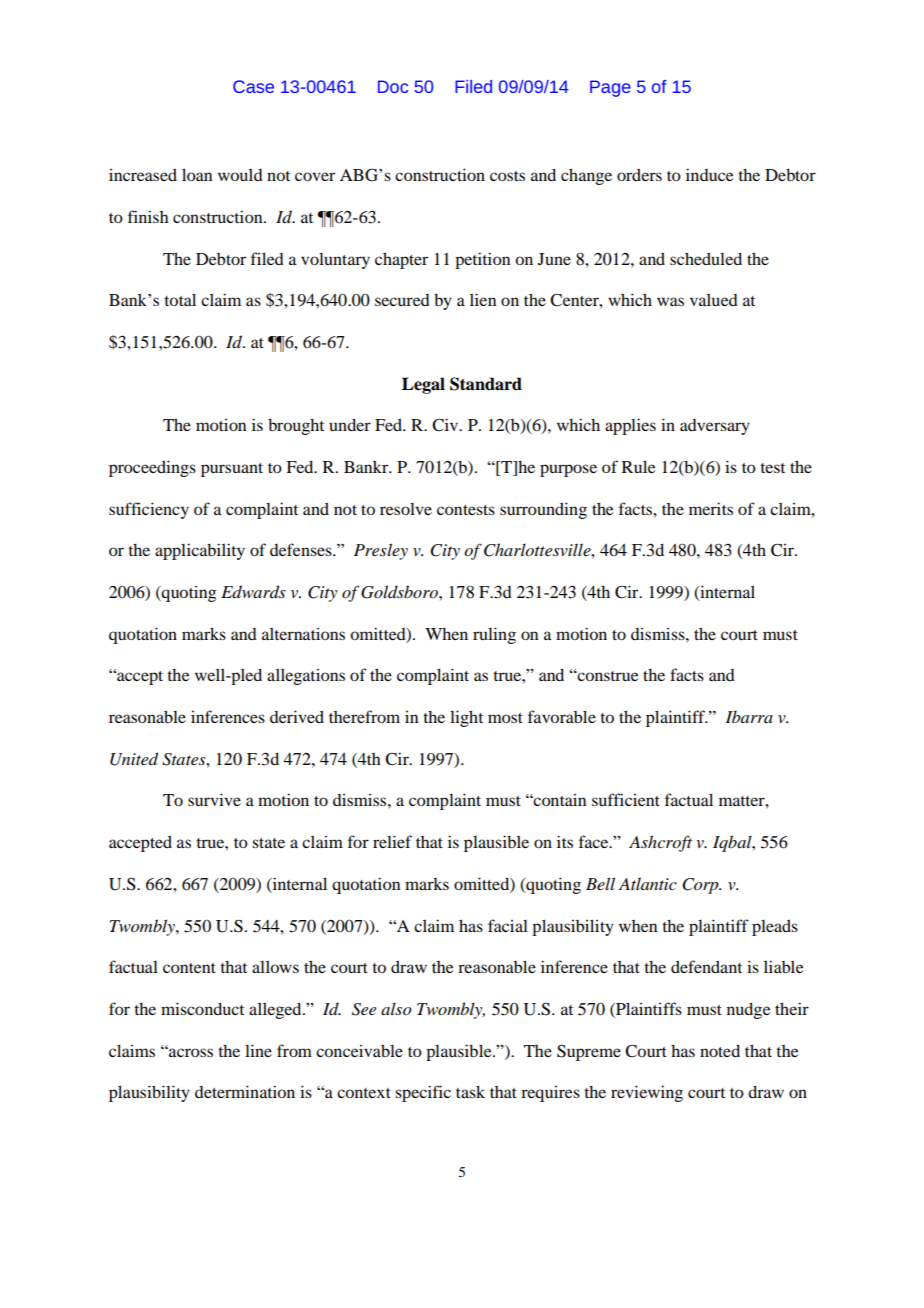  I want to click on task, so click(470, 1091).
